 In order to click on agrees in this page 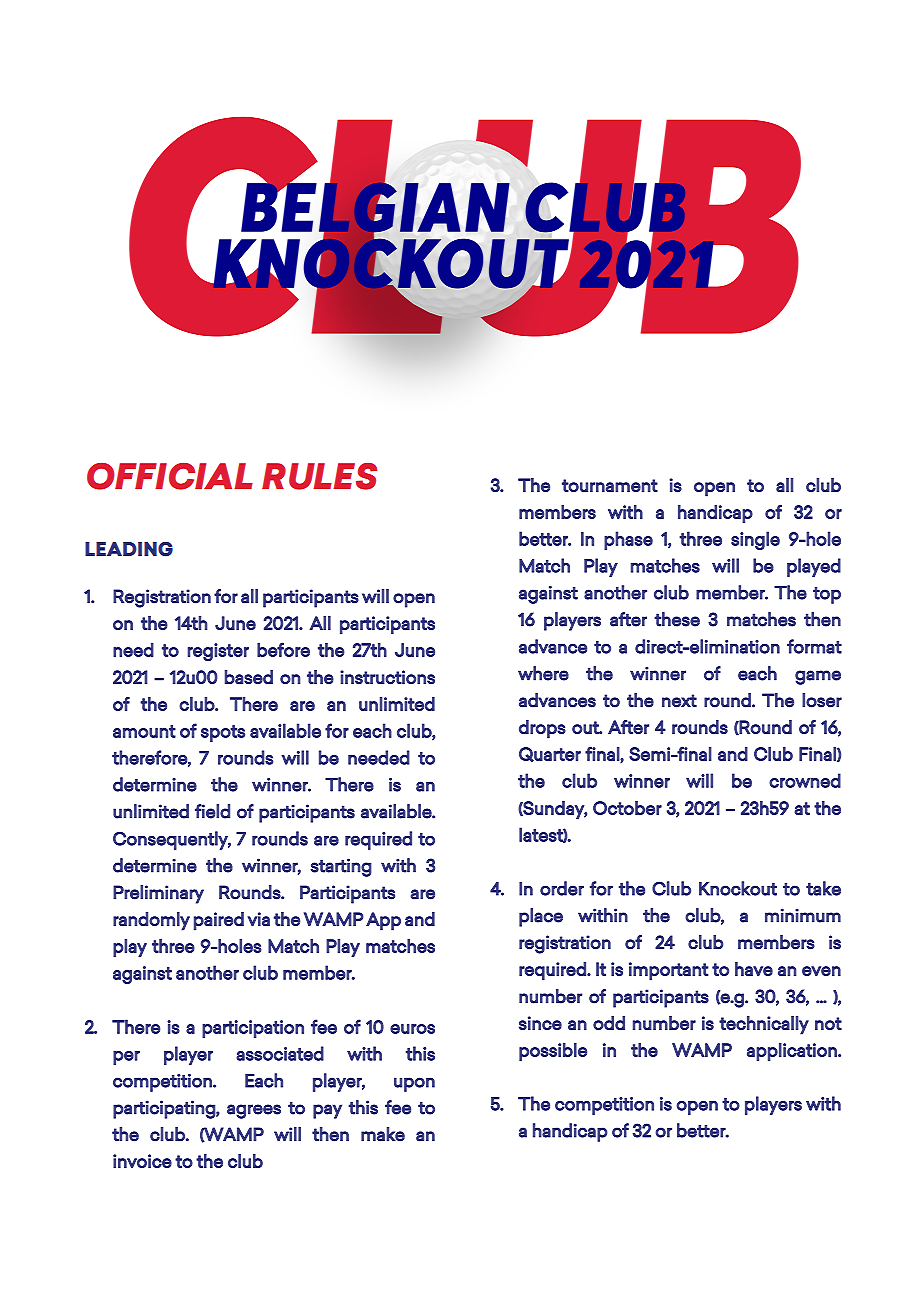, I will do `click(254, 1111)`.
